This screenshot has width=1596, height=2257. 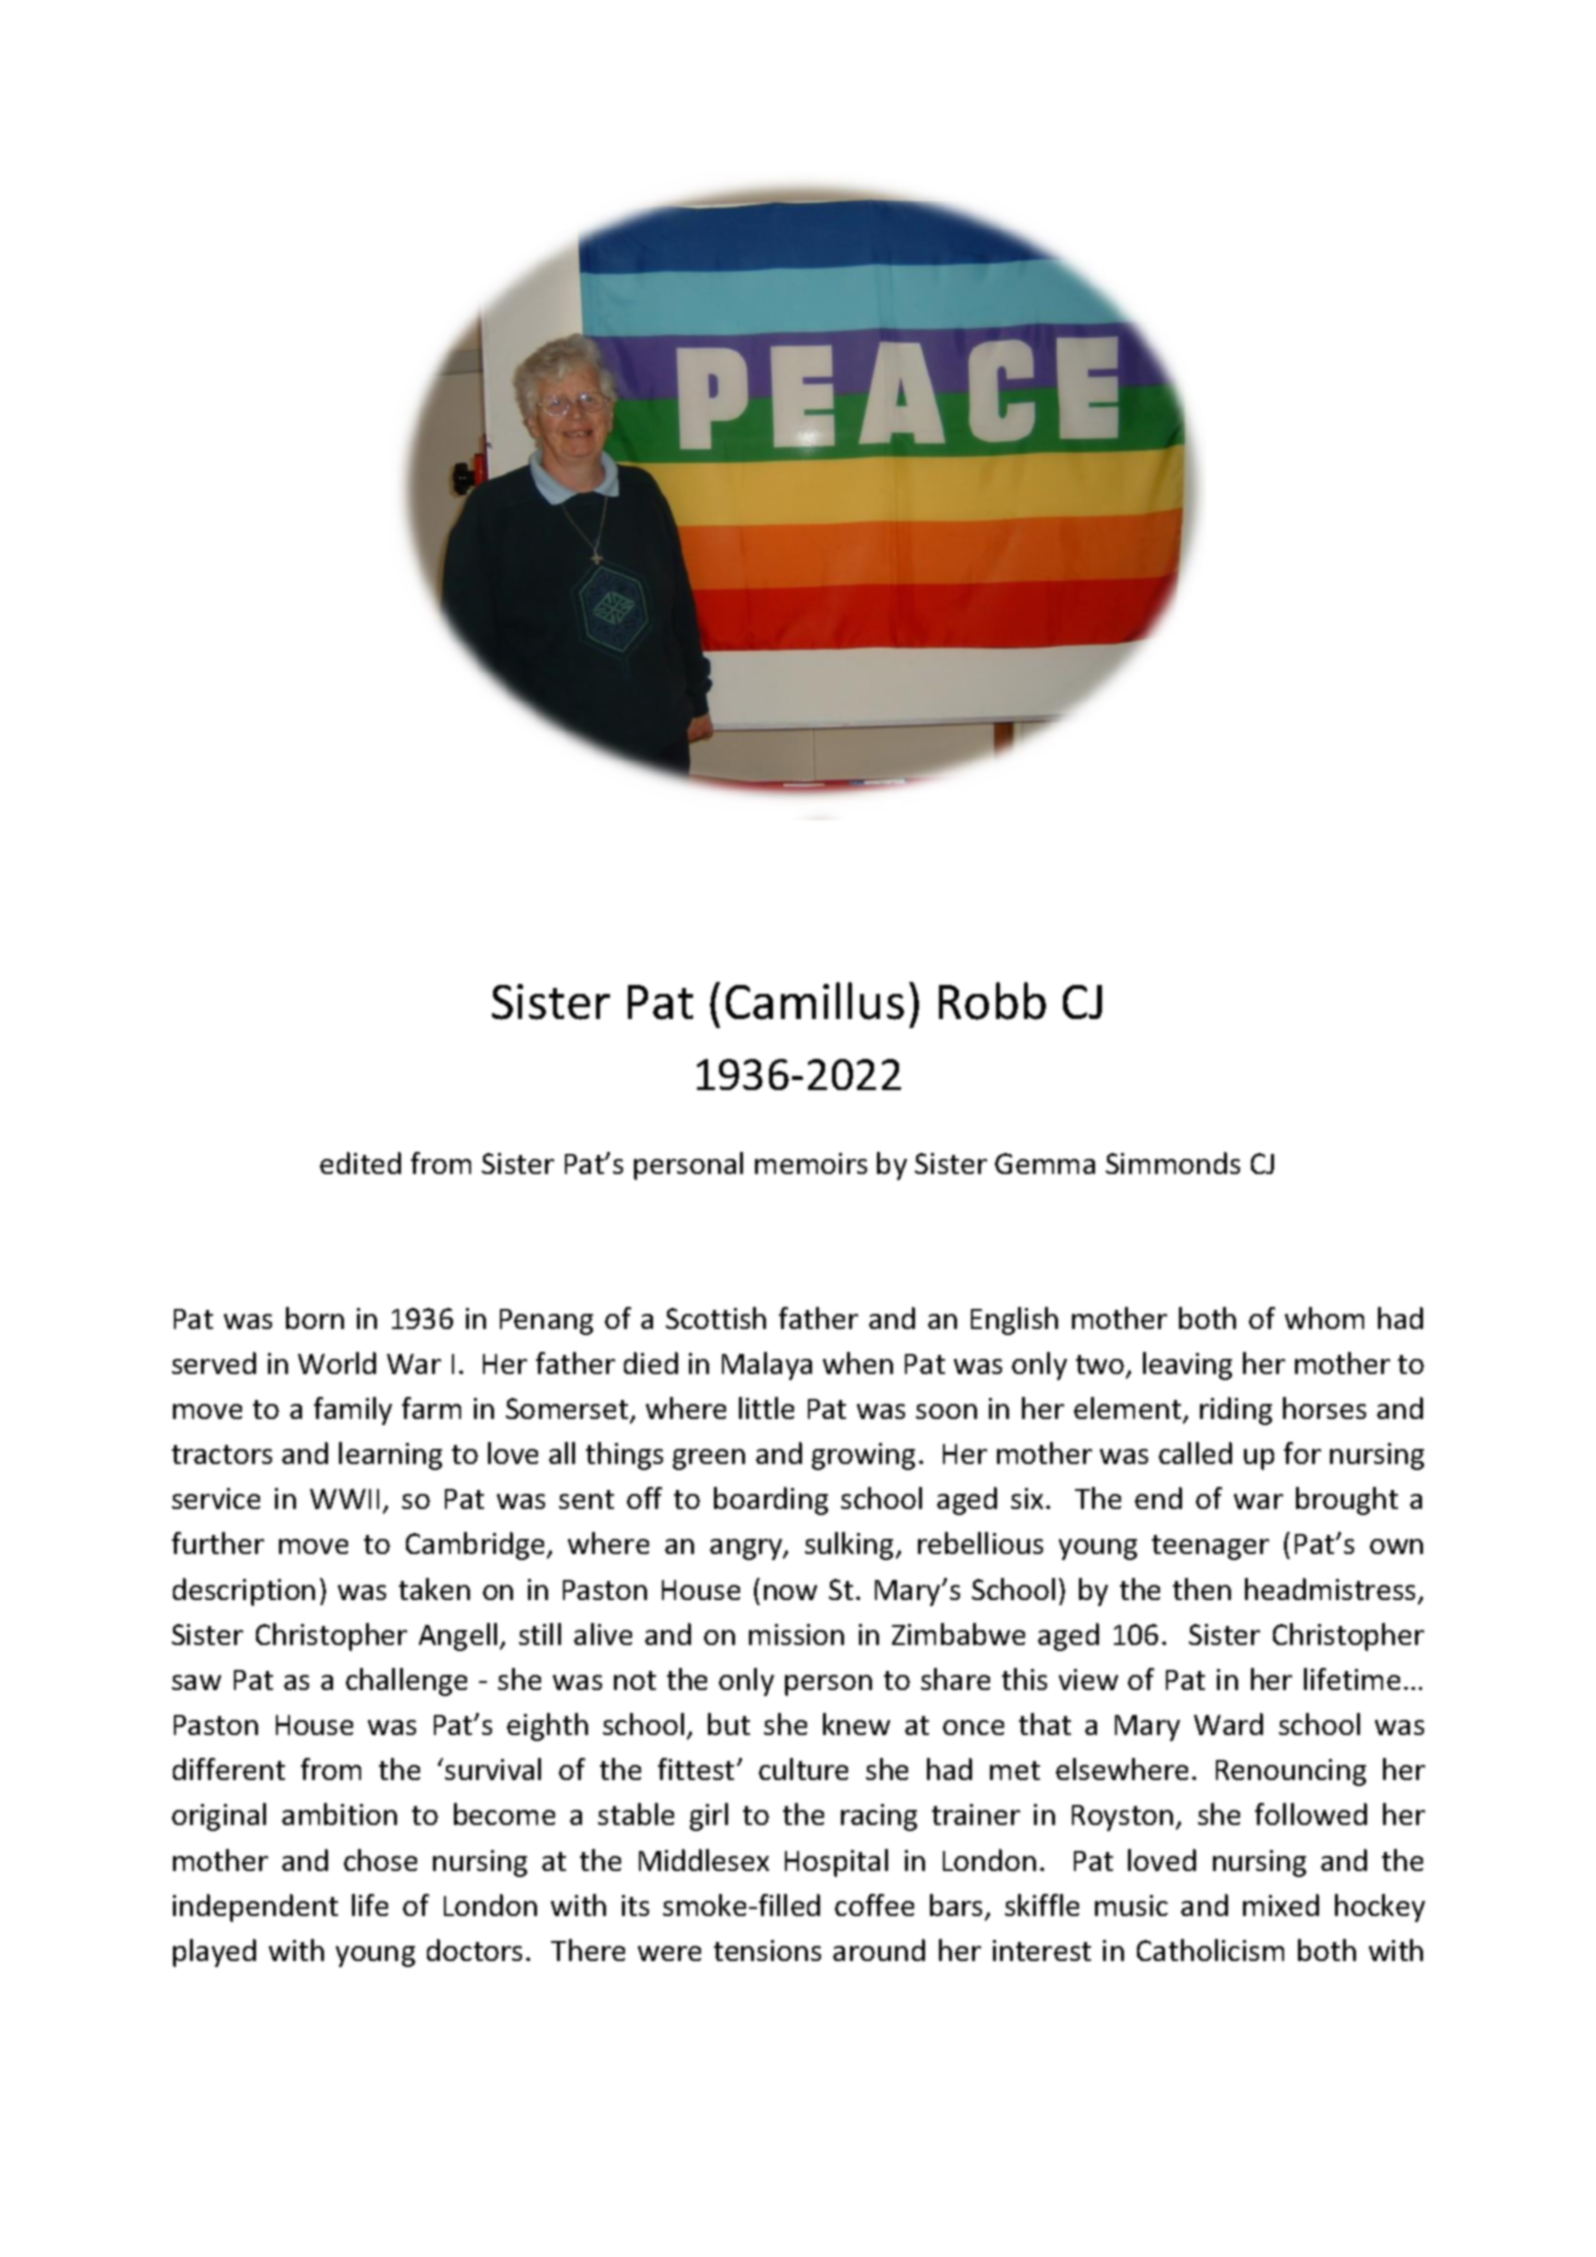 I want to click on edited, so click(x=360, y=1163).
